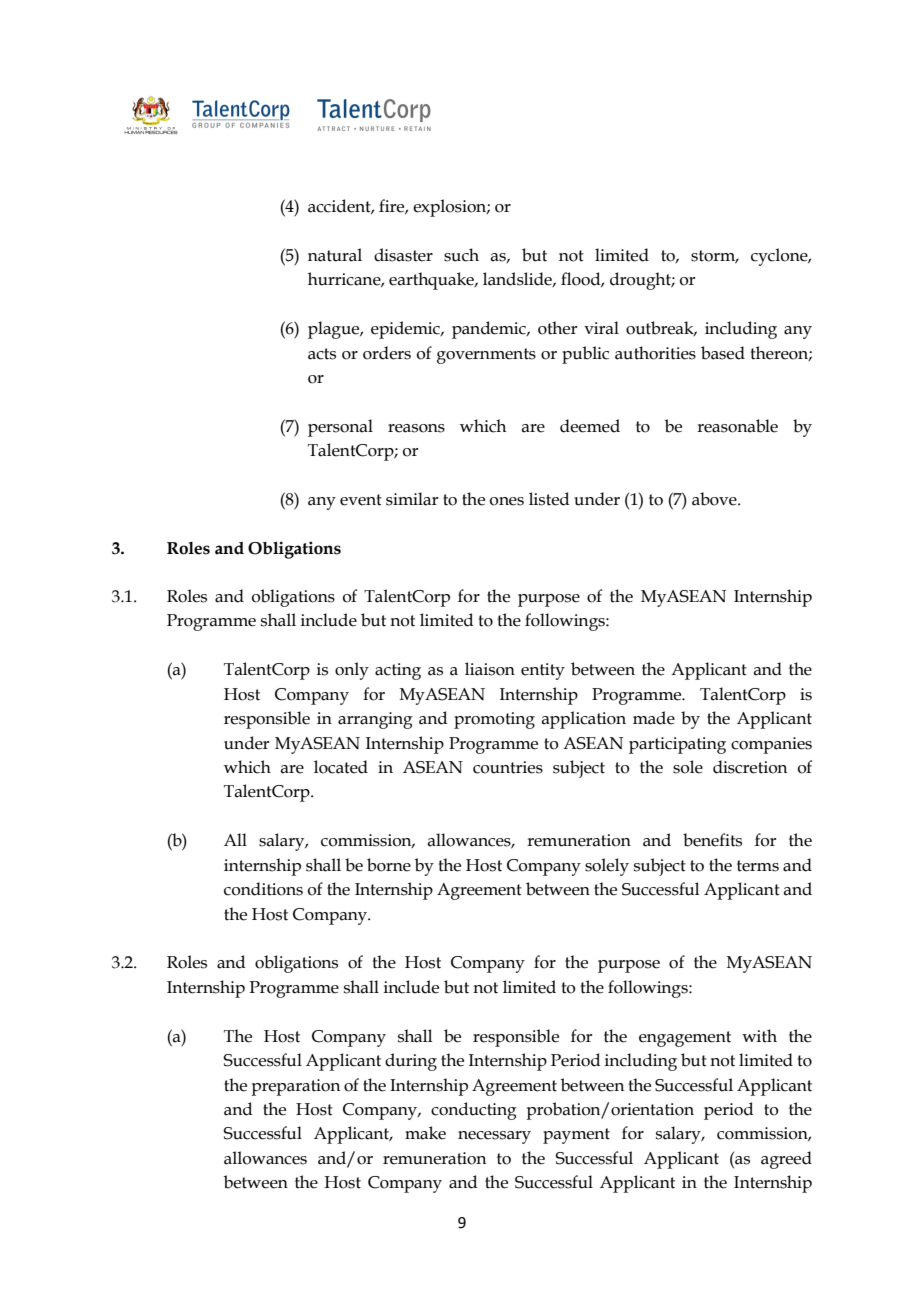 The height and width of the page is (1308, 924). What do you see at coordinates (723, 353) in the page?
I see `based` at bounding box center [723, 353].
